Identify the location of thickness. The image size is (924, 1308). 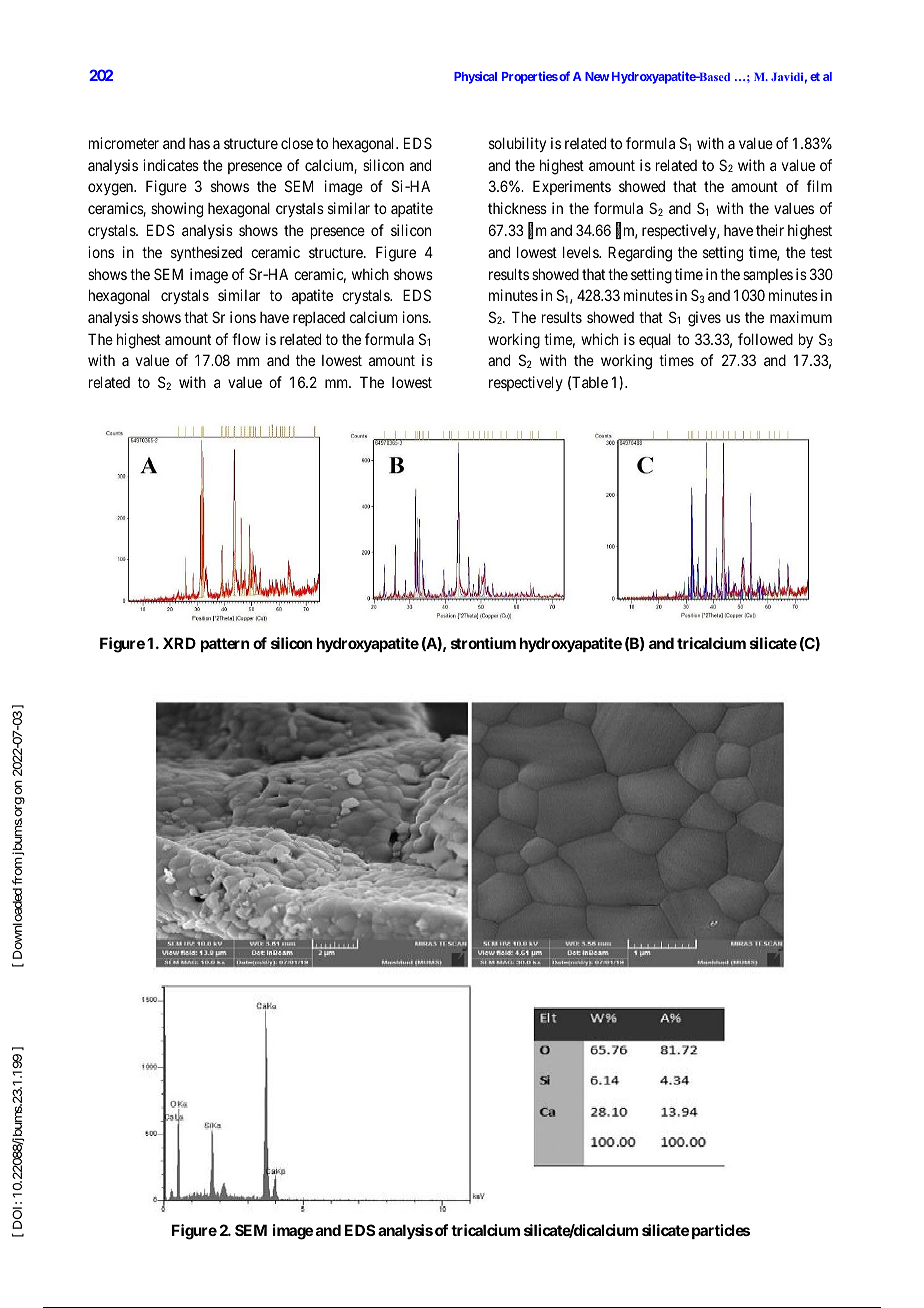
(517, 208).
